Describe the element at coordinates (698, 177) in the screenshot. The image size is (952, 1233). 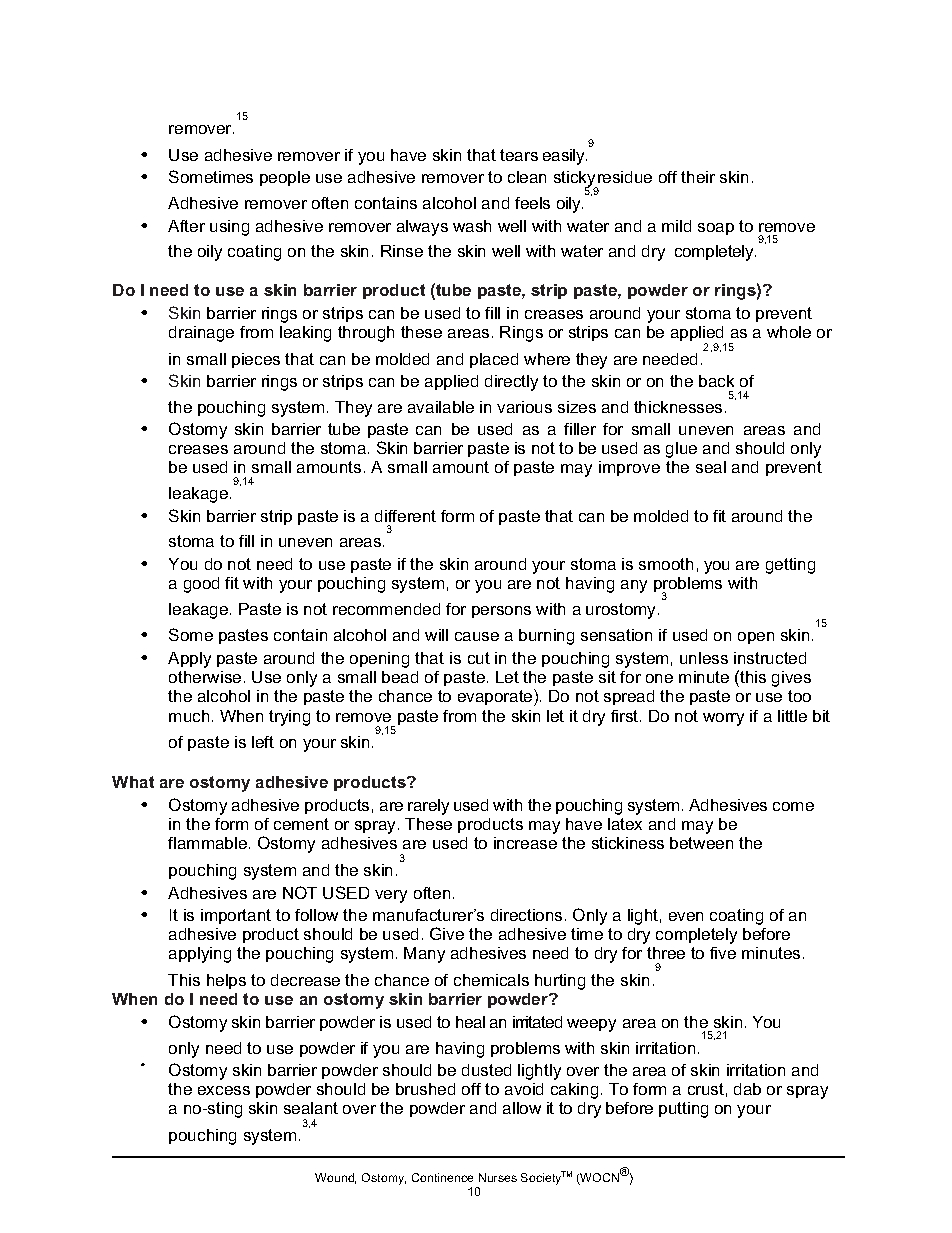
I see `their` at that location.
